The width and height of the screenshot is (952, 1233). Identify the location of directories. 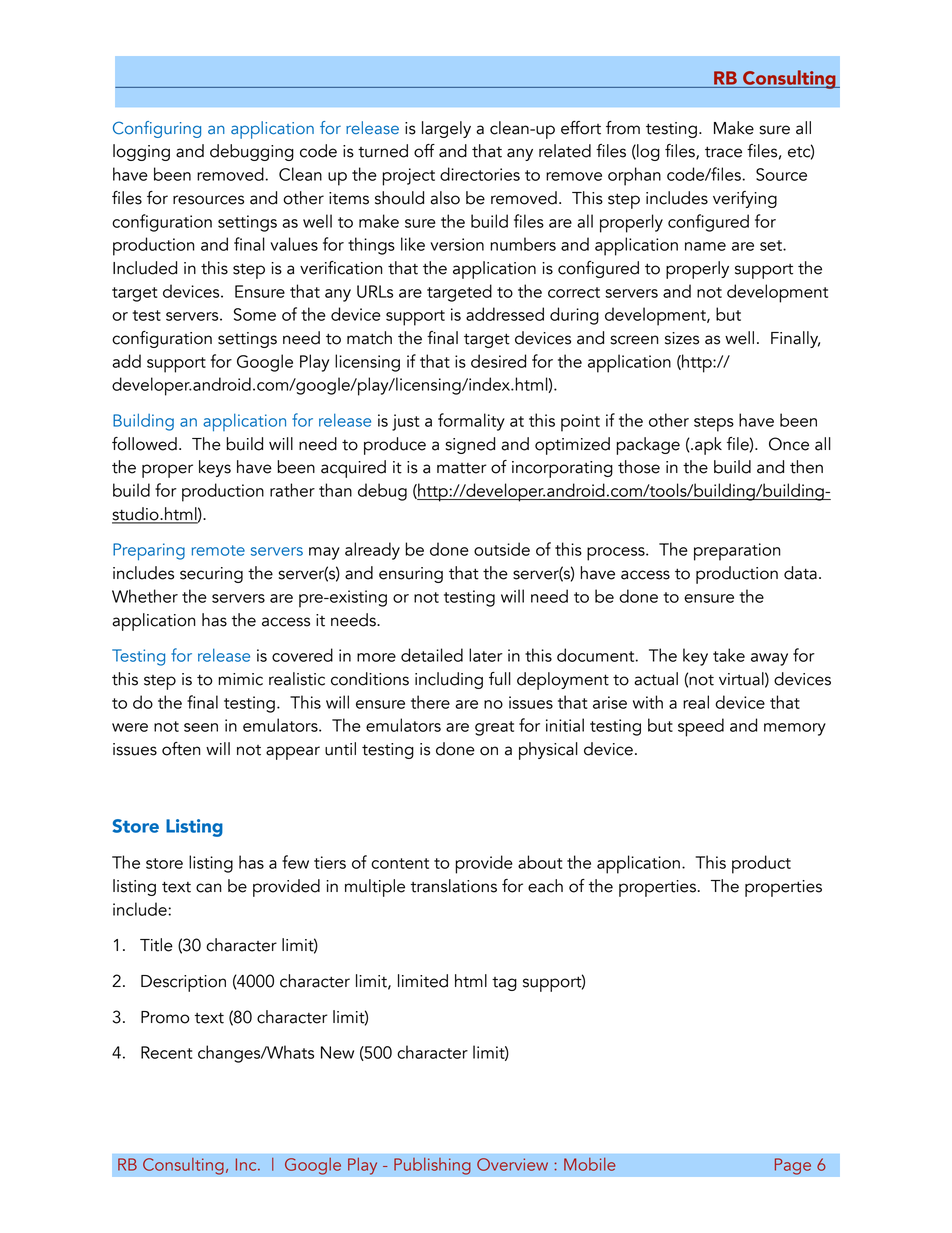
(480, 174).
